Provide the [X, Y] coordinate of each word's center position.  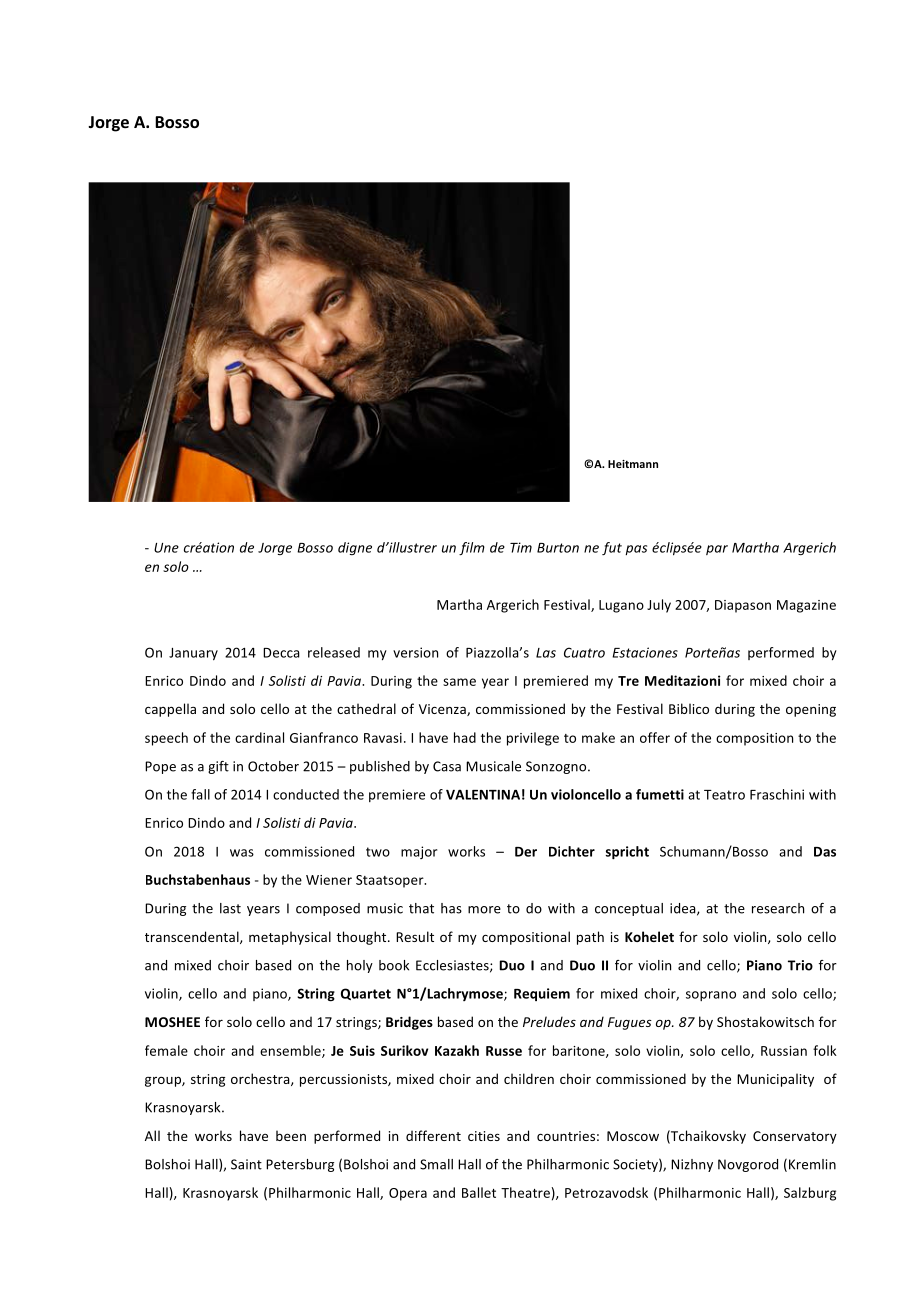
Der [526, 852]
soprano [711, 996]
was [242, 853]
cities [484, 1136]
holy [360, 966]
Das [825, 852]
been [291, 1135]
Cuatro [584, 652]
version [415, 652]
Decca [281, 653]
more [484, 910]
